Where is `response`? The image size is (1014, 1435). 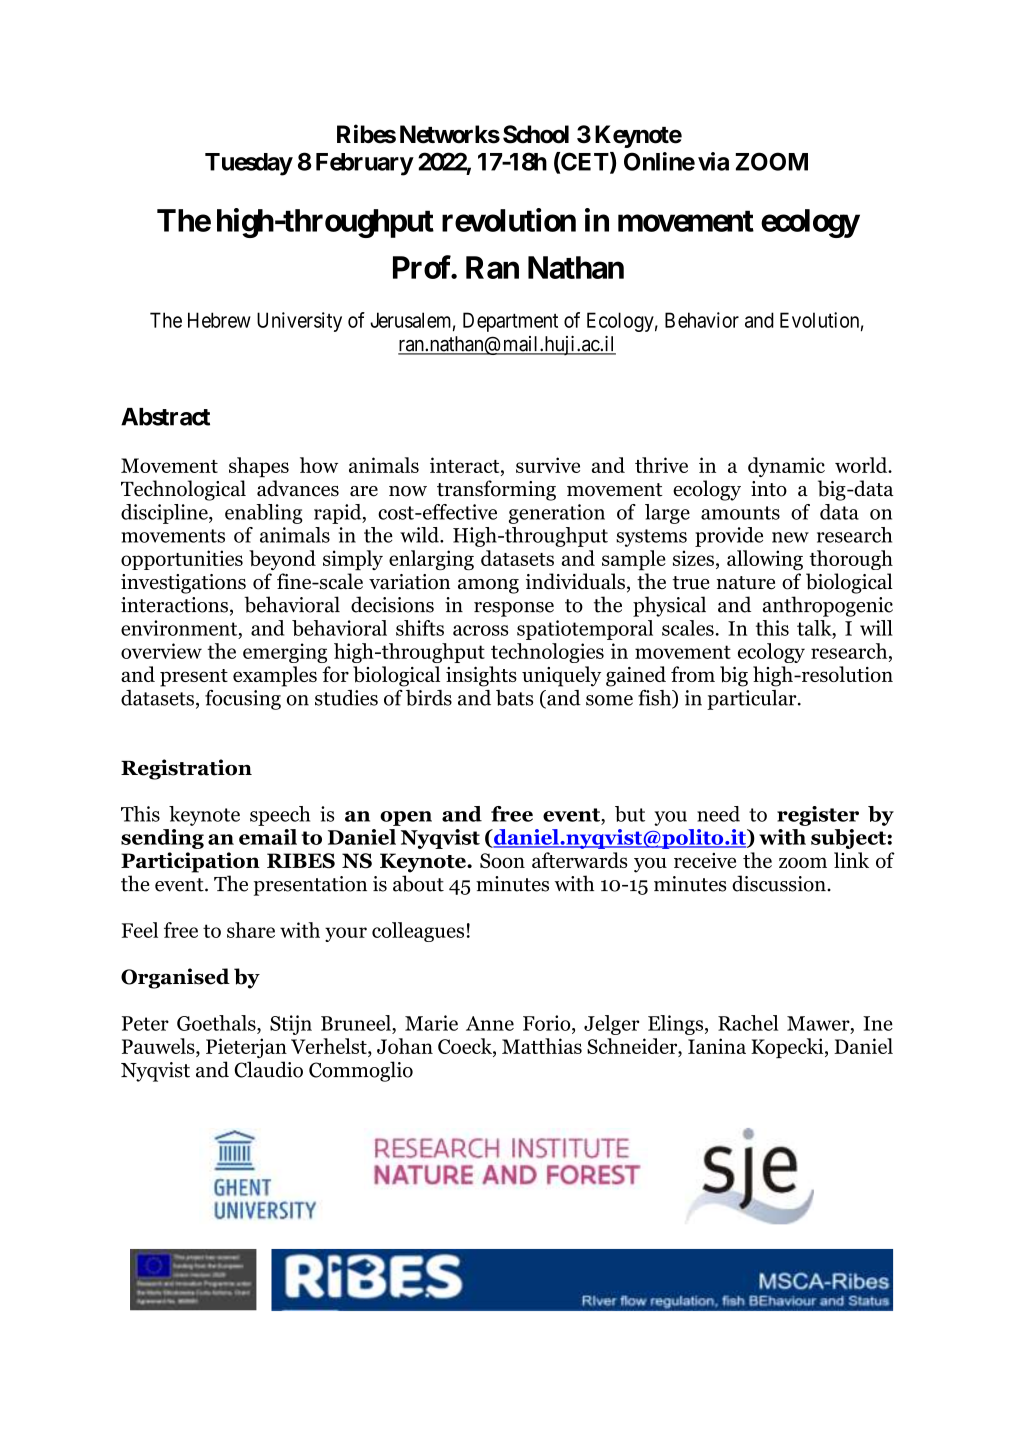
response is located at coordinates (514, 609).
